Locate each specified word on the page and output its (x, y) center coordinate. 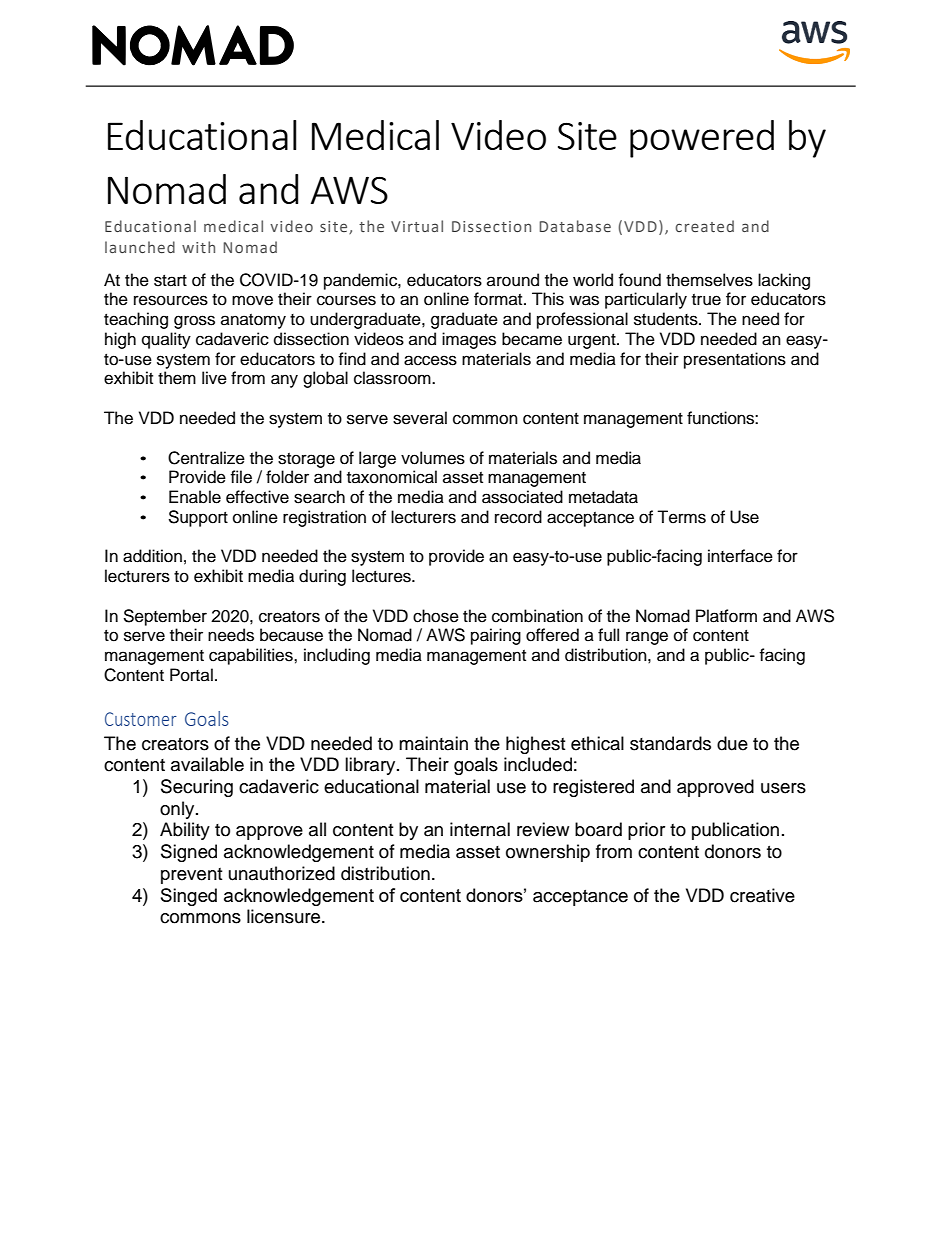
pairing (496, 636)
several (420, 418)
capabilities (252, 656)
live (214, 378)
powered (702, 139)
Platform (726, 616)
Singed (189, 897)
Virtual (417, 226)
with (198, 247)
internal (480, 829)
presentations (735, 360)
